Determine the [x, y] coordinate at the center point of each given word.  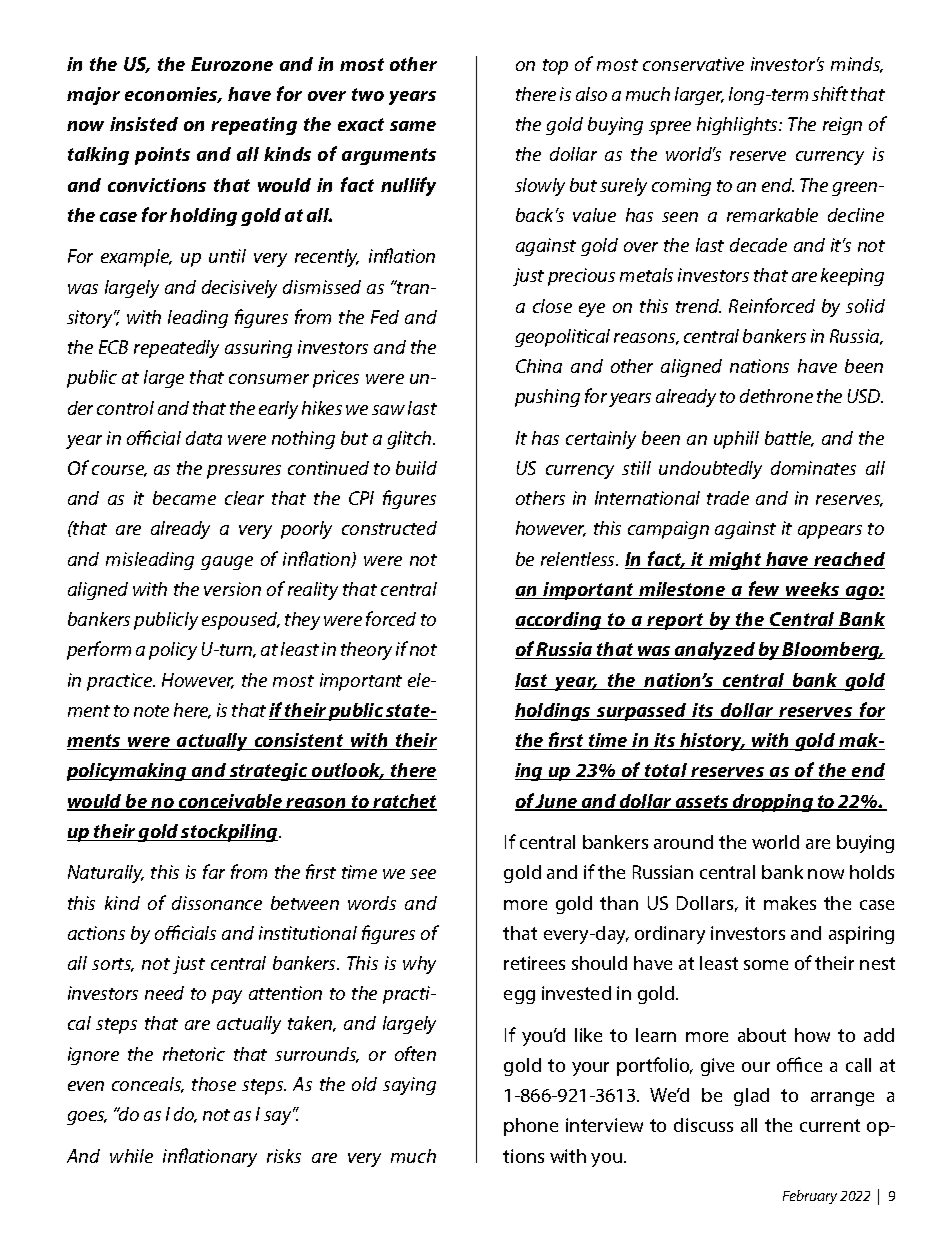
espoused [241, 621]
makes [790, 903]
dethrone [776, 396]
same [413, 126]
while [131, 1156]
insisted [144, 124]
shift [830, 93]
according [559, 621]
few [764, 590]
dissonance [217, 903]
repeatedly [176, 349]
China [539, 366]
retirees [534, 963]
